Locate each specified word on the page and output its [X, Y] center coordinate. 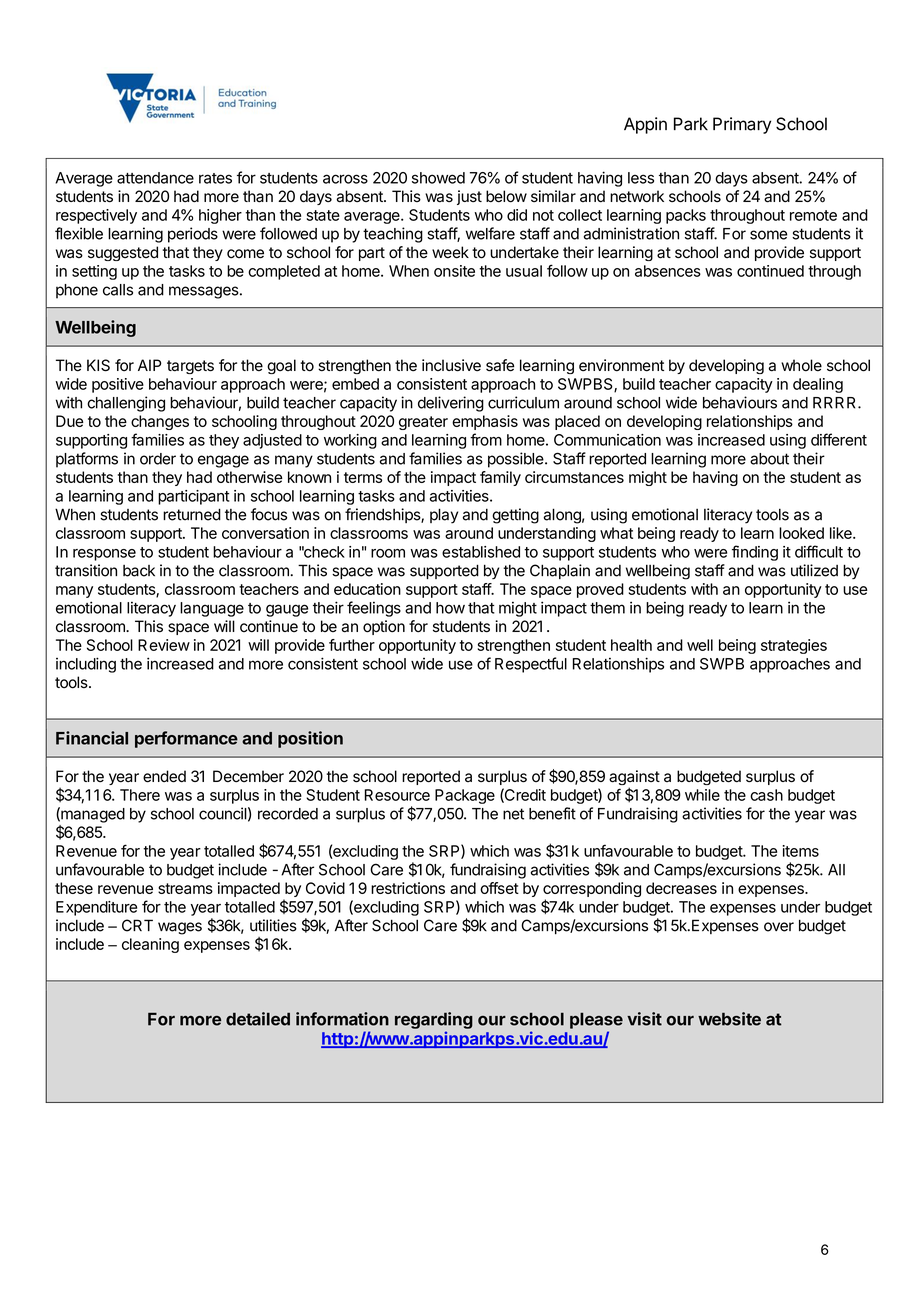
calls [118, 290]
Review [164, 645]
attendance [155, 178]
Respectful [531, 665]
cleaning [150, 945]
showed [438, 178]
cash [766, 795]
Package [465, 796]
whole [801, 365]
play [444, 516]
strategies [794, 646]
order [158, 459]
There [140, 795]
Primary [742, 125]
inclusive [451, 365]
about [769, 459]
